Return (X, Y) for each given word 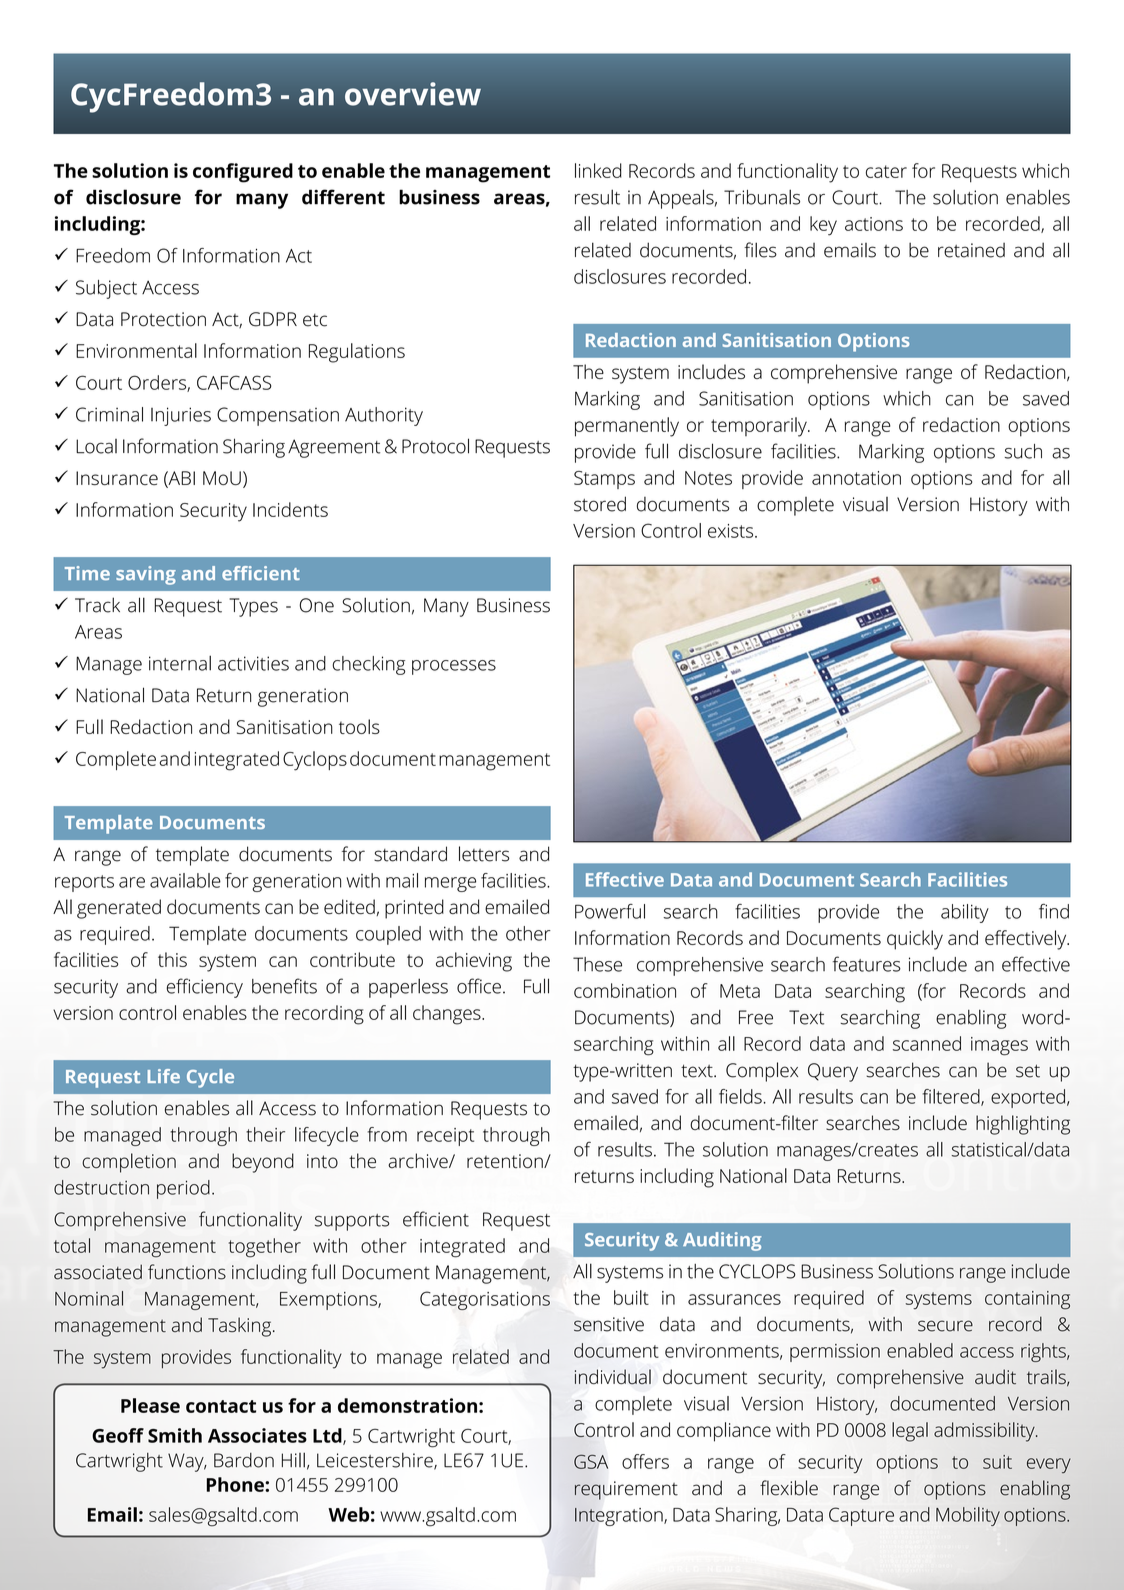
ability (965, 913)
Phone (236, 1484)
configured (243, 173)
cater (886, 171)
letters (484, 854)
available (185, 880)
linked (598, 170)
